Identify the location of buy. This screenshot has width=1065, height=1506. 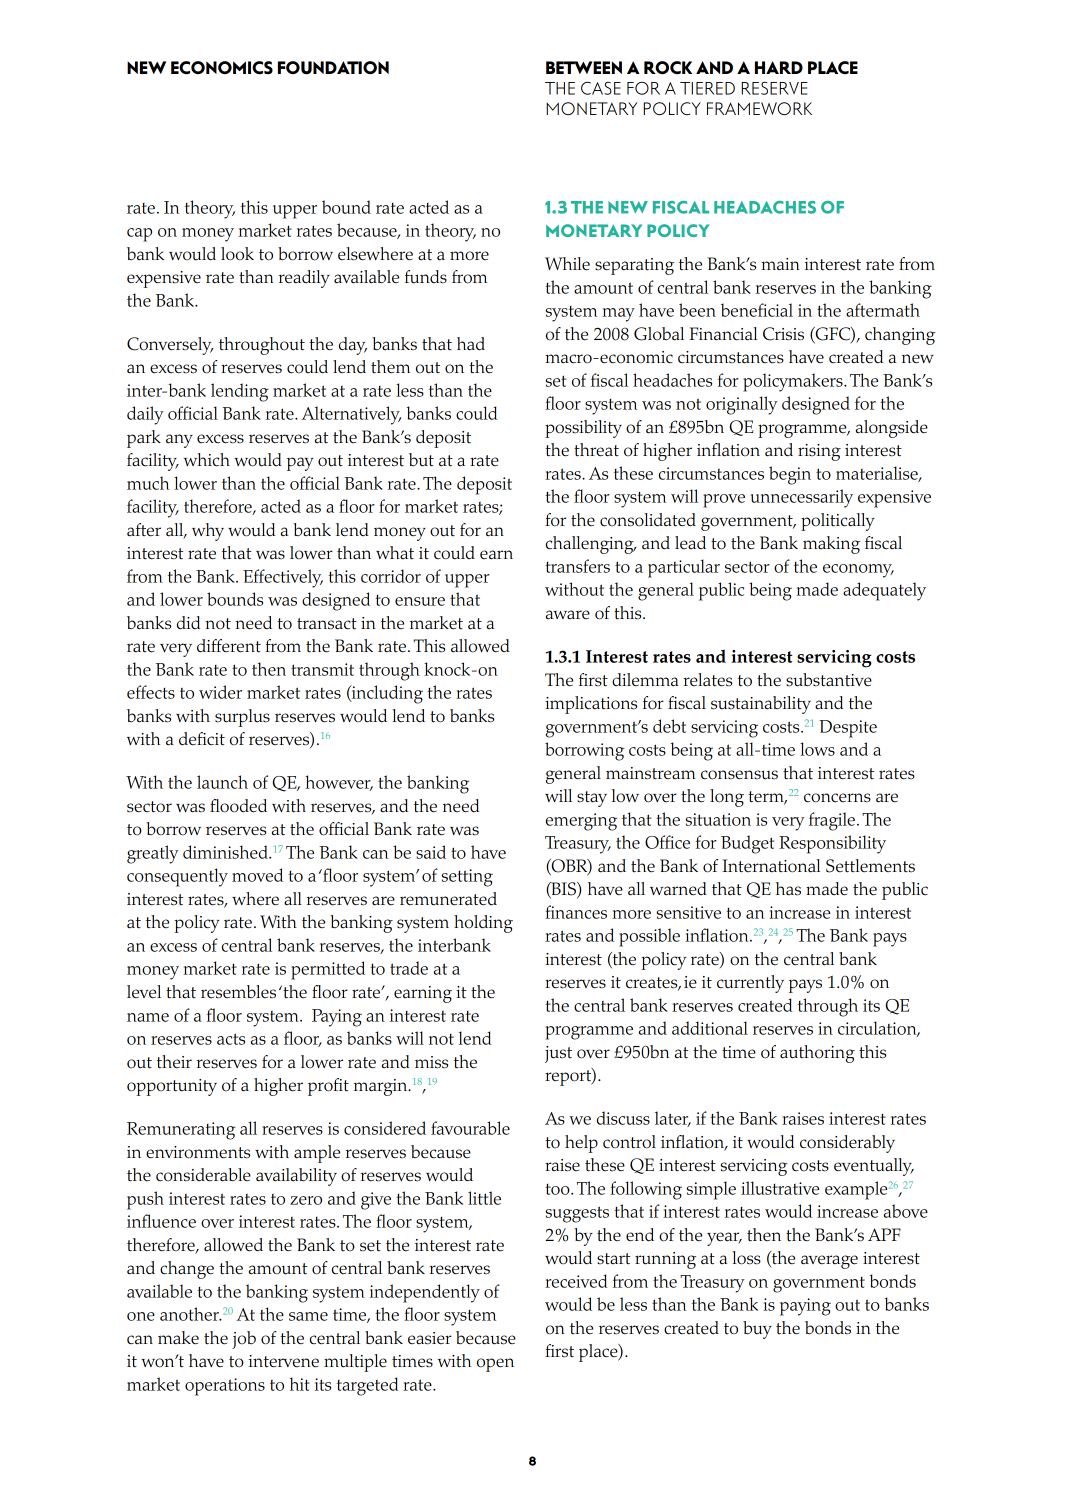
(757, 1330).
